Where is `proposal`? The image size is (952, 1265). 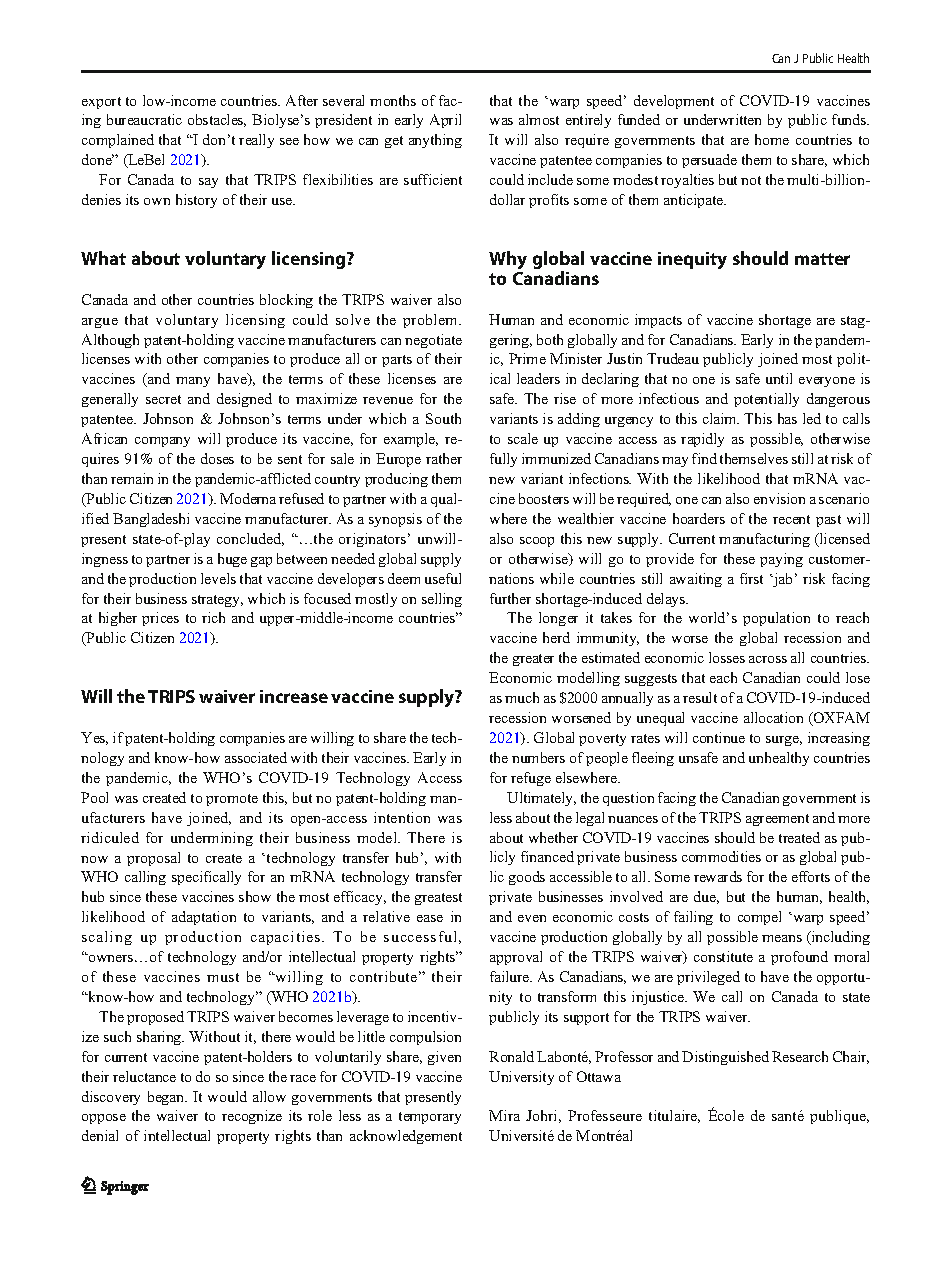 proposal is located at coordinates (153, 859).
